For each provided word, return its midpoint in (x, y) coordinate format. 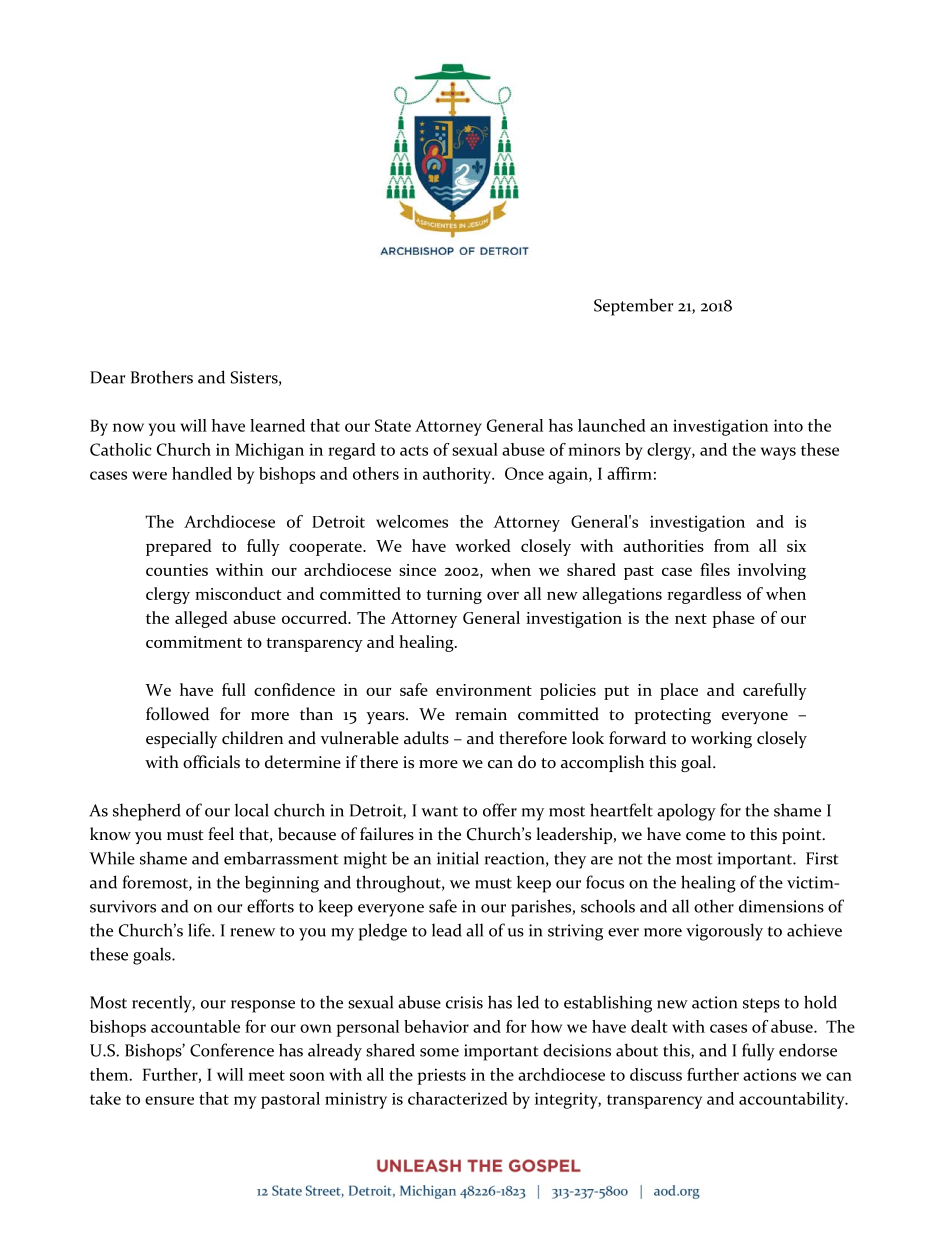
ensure (169, 1100)
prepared (179, 547)
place (679, 691)
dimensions (781, 906)
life (200, 930)
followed (177, 714)
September (633, 307)
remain (481, 714)
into (788, 425)
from (731, 545)
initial (458, 858)
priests (442, 1076)
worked (483, 545)
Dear (107, 377)
